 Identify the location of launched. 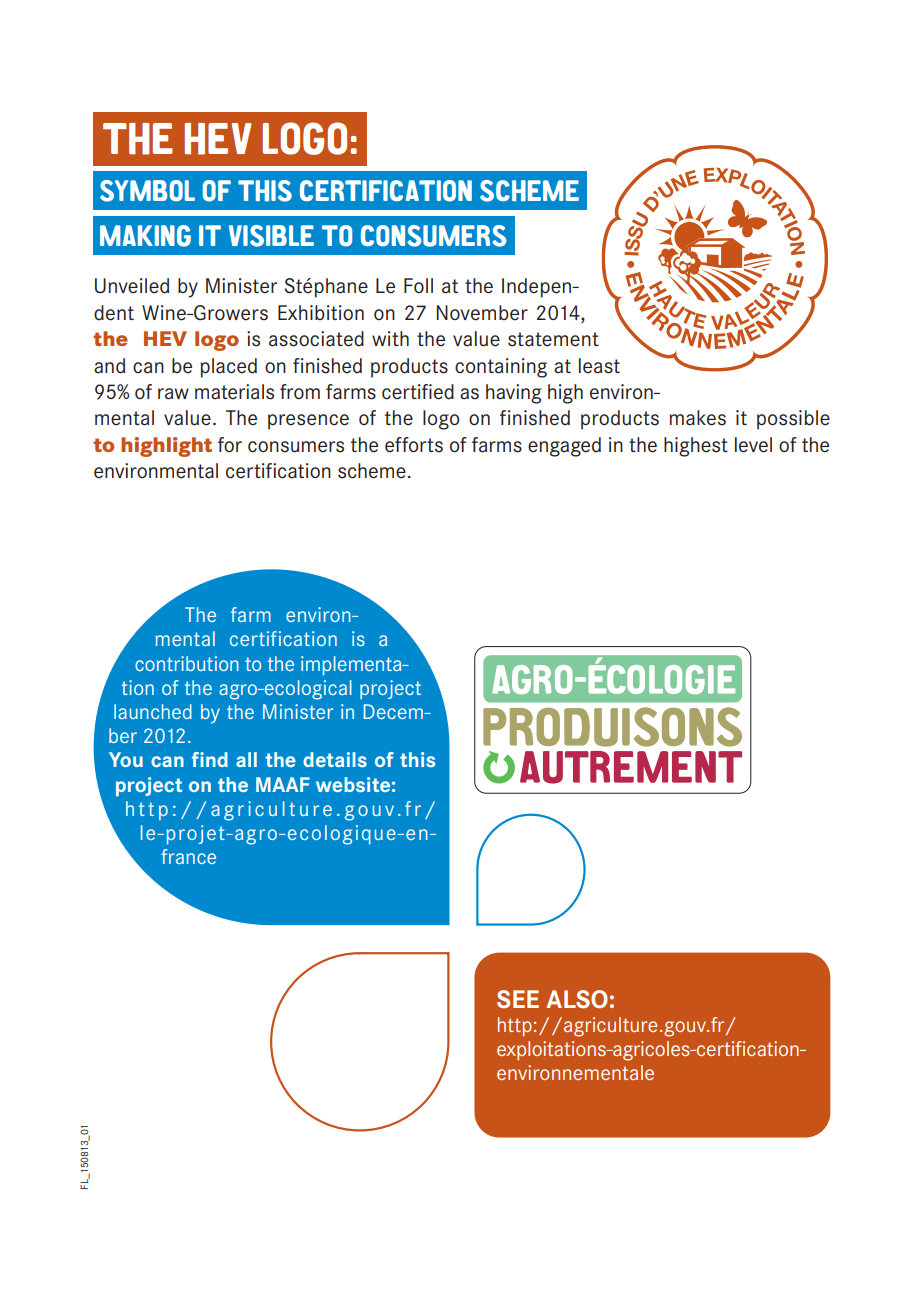
(153, 711).
